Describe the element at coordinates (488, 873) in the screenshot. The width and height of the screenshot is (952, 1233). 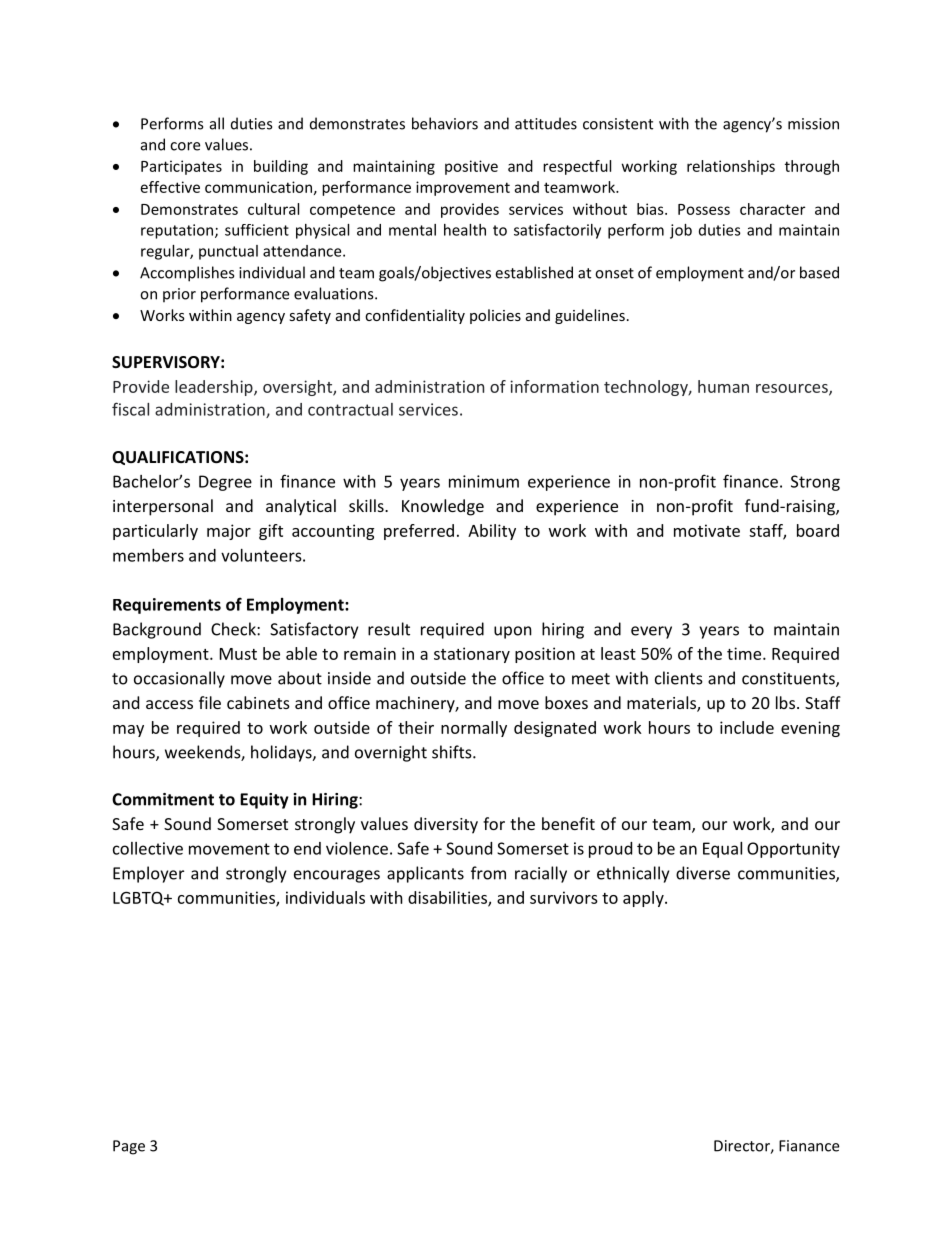
I see `from` at that location.
